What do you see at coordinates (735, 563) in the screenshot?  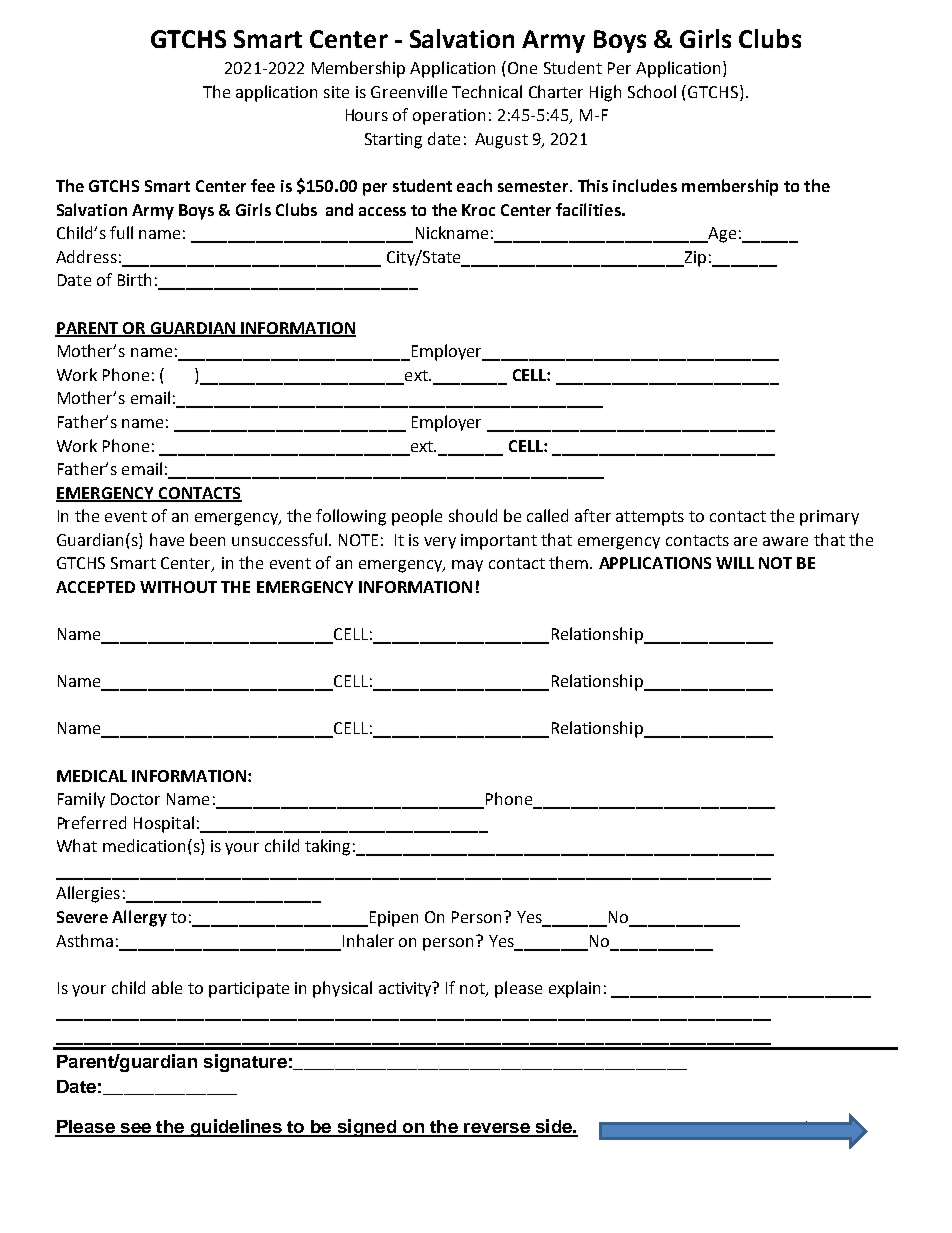 I see `WILL` at bounding box center [735, 563].
